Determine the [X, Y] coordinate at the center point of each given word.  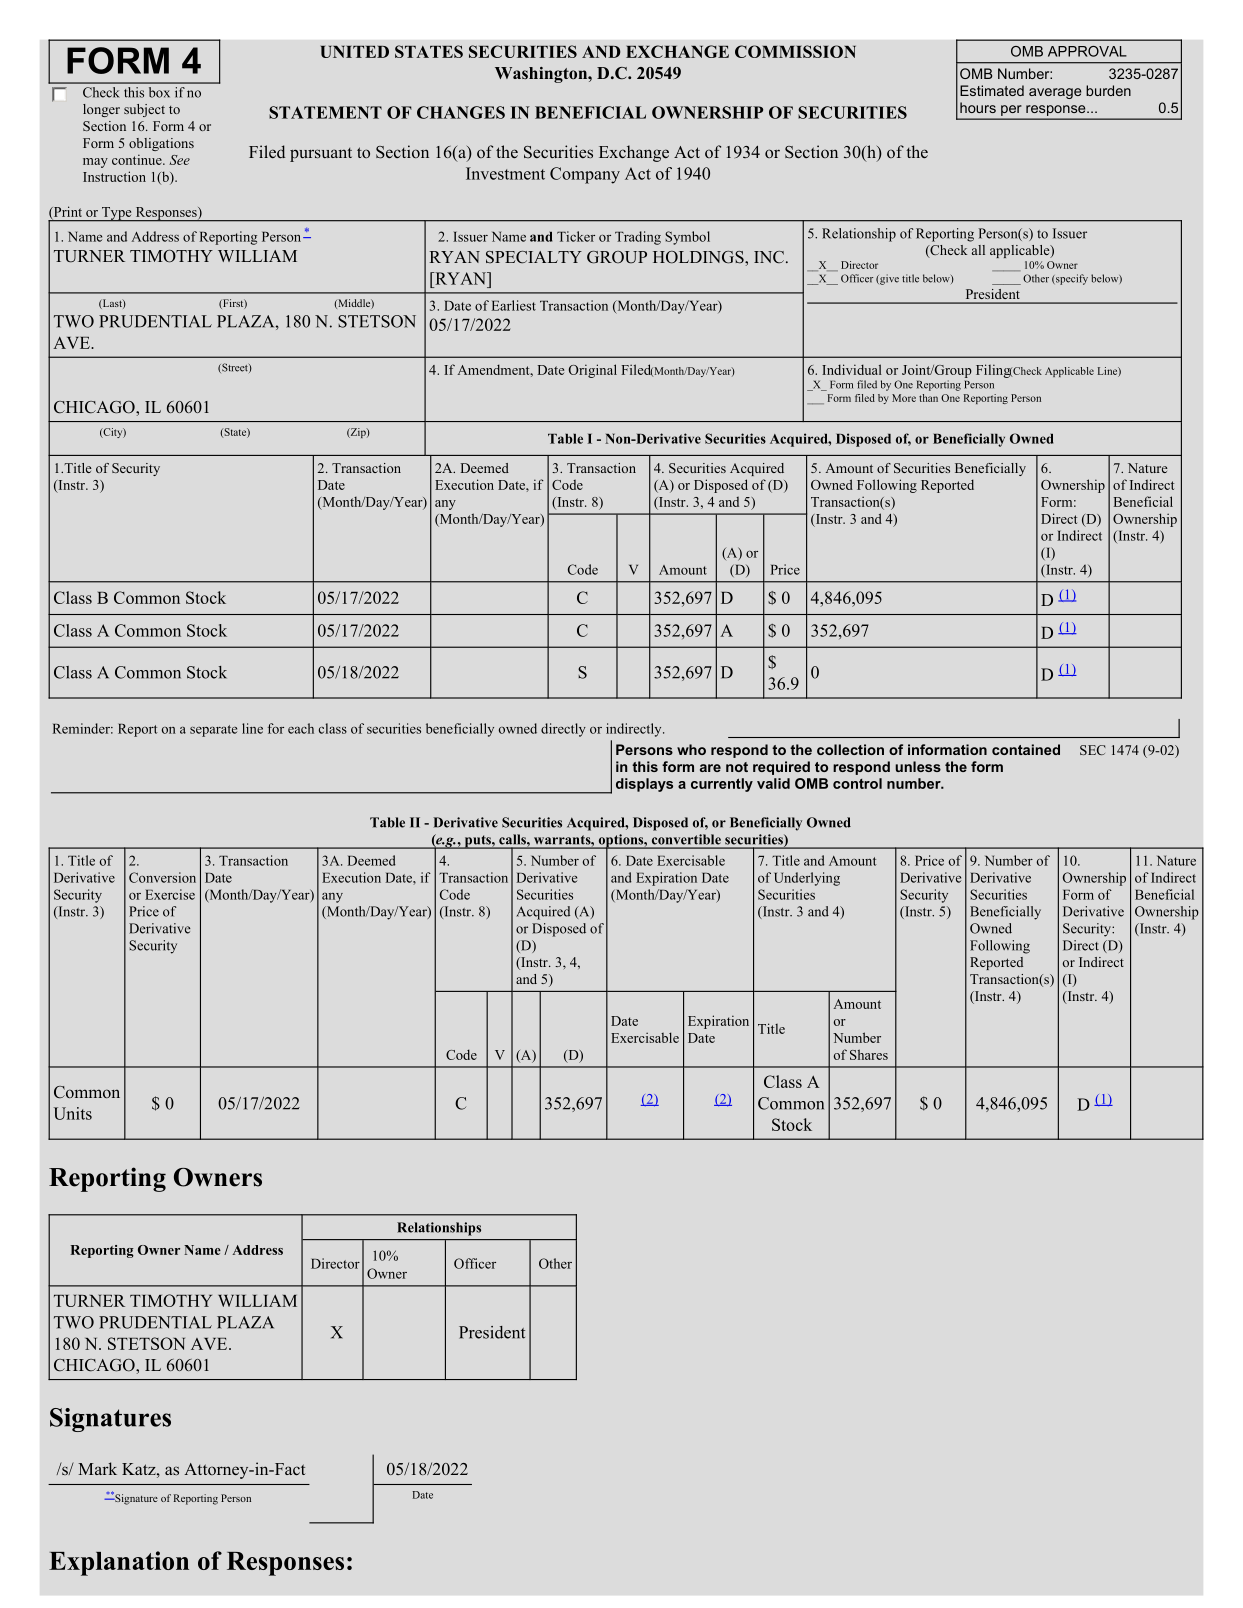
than [928, 398]
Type [117, 214]
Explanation [119, 1563]
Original [593, 371]
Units [73, 1113]
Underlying [807, 879]
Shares [869, 1054]
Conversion [162, 877]
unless [918, 766]
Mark [97, 1468]
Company [585, 175]
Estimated [992, 90]
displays [644, 785]
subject [144, 110]
